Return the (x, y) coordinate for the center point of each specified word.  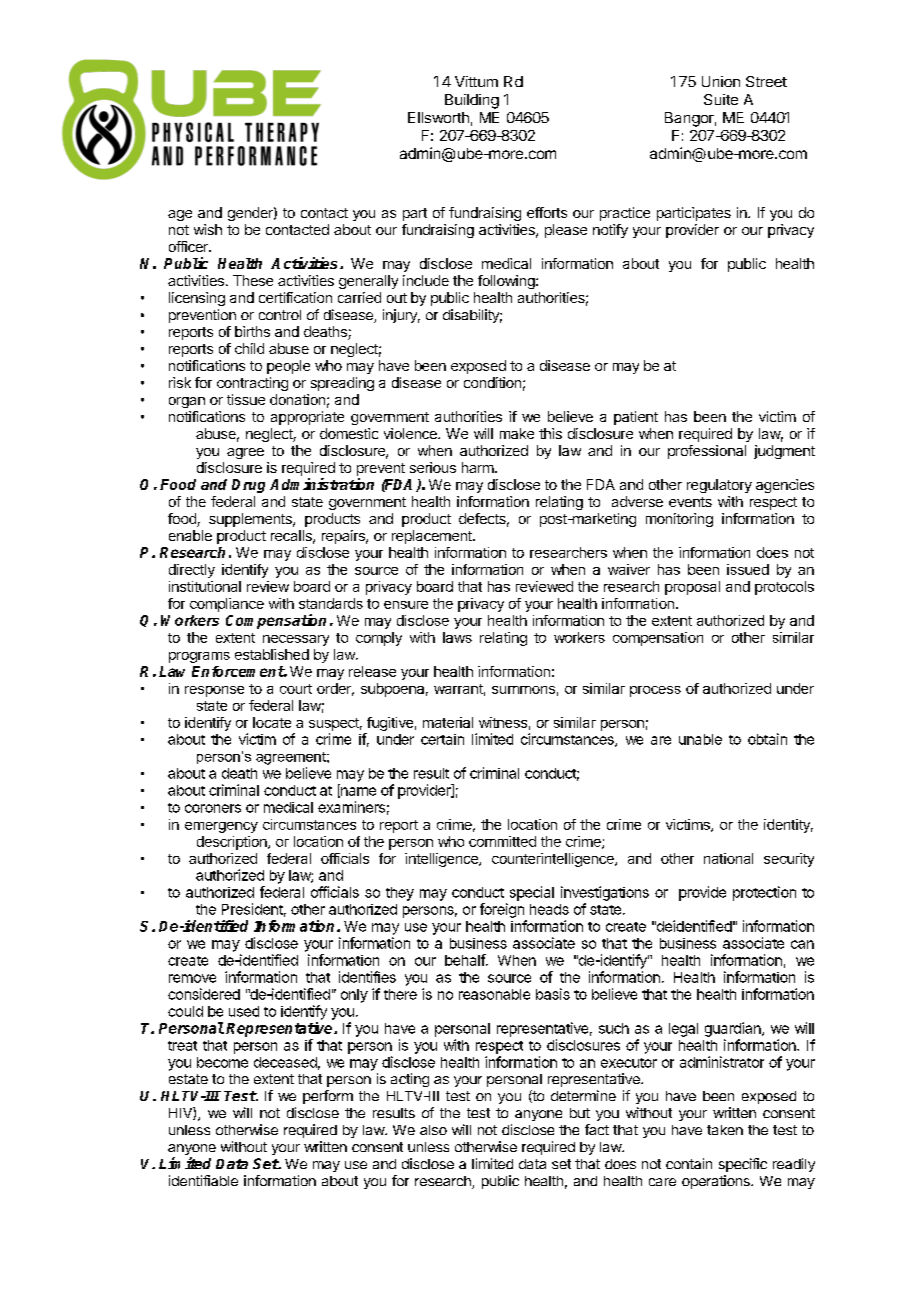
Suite (721, 99)
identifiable (203, 1180)
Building (472, 101)
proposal (692, 588)
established (272, 654)
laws (457, 637)
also (433, 1130)
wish (208, 229)
